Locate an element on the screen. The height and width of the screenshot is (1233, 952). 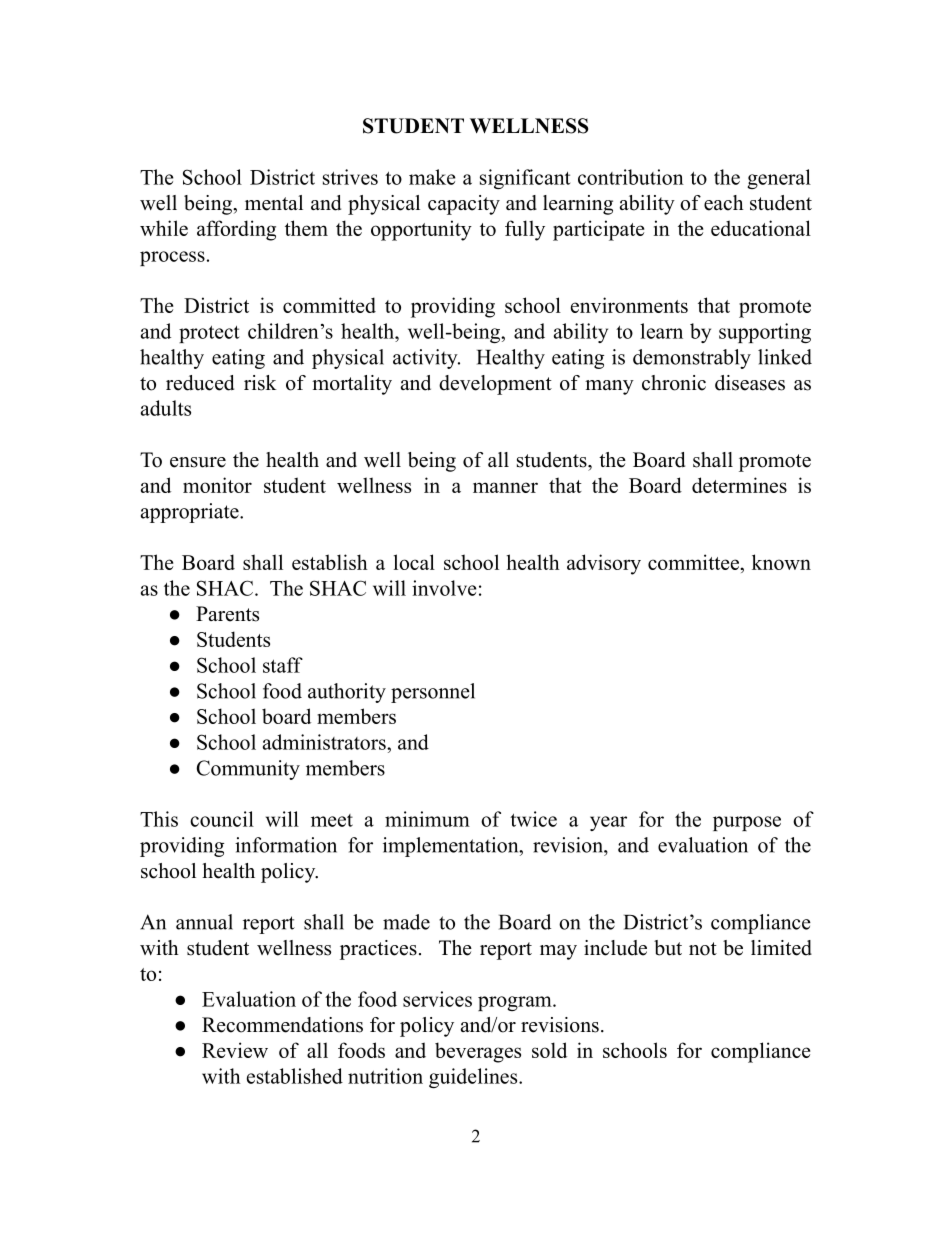
minimum is located at coordinates (427, 819).
